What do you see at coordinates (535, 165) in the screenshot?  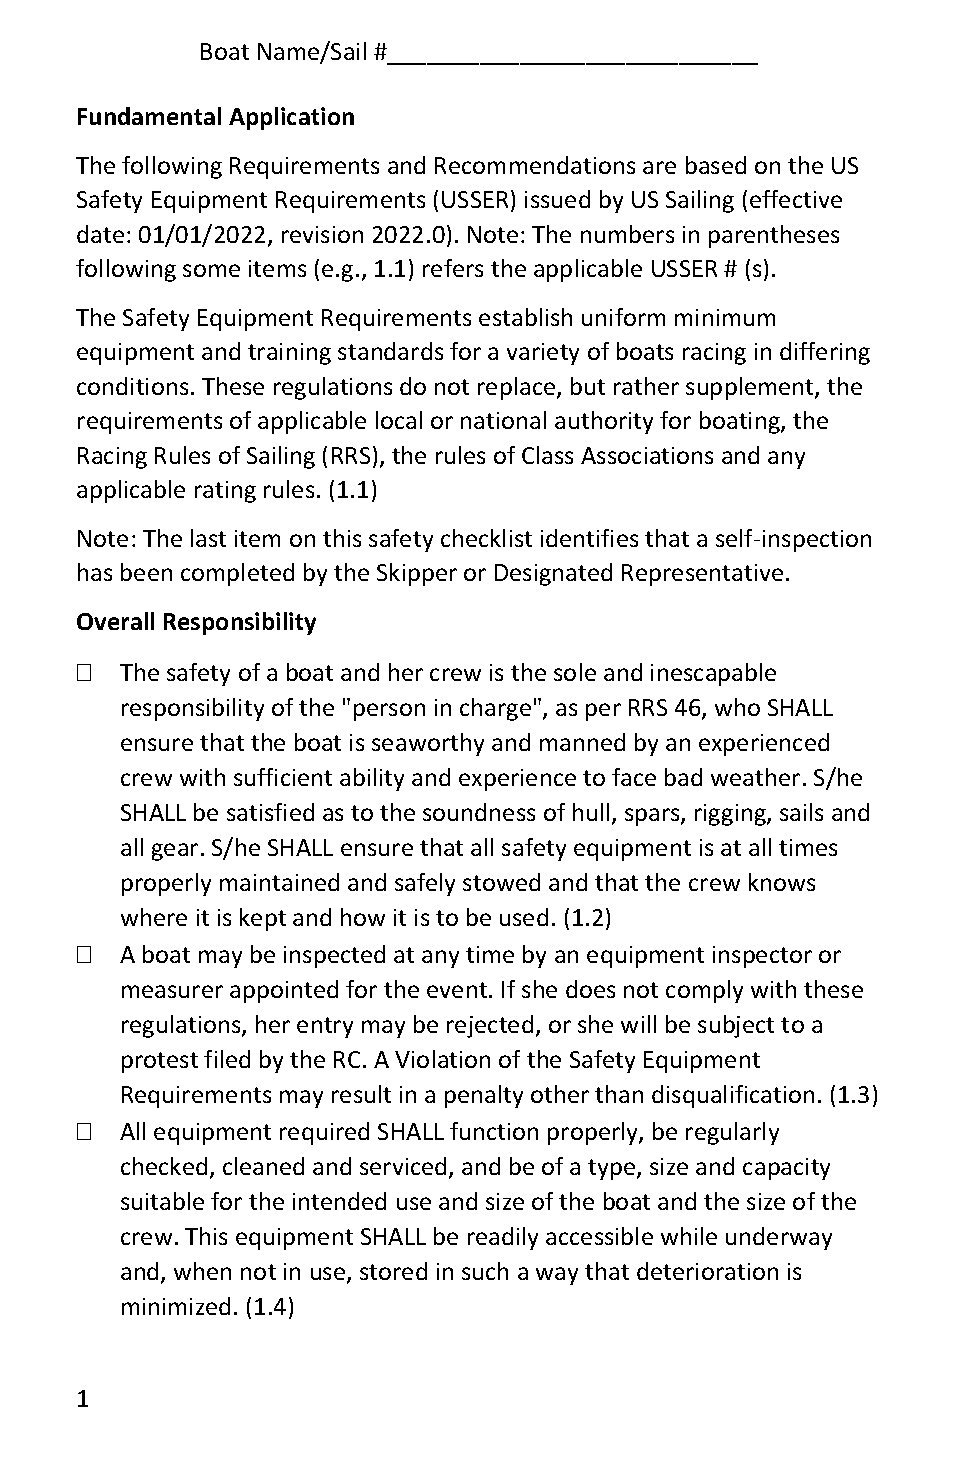 I see `Recommendations` at bounding box center [535, 165].
